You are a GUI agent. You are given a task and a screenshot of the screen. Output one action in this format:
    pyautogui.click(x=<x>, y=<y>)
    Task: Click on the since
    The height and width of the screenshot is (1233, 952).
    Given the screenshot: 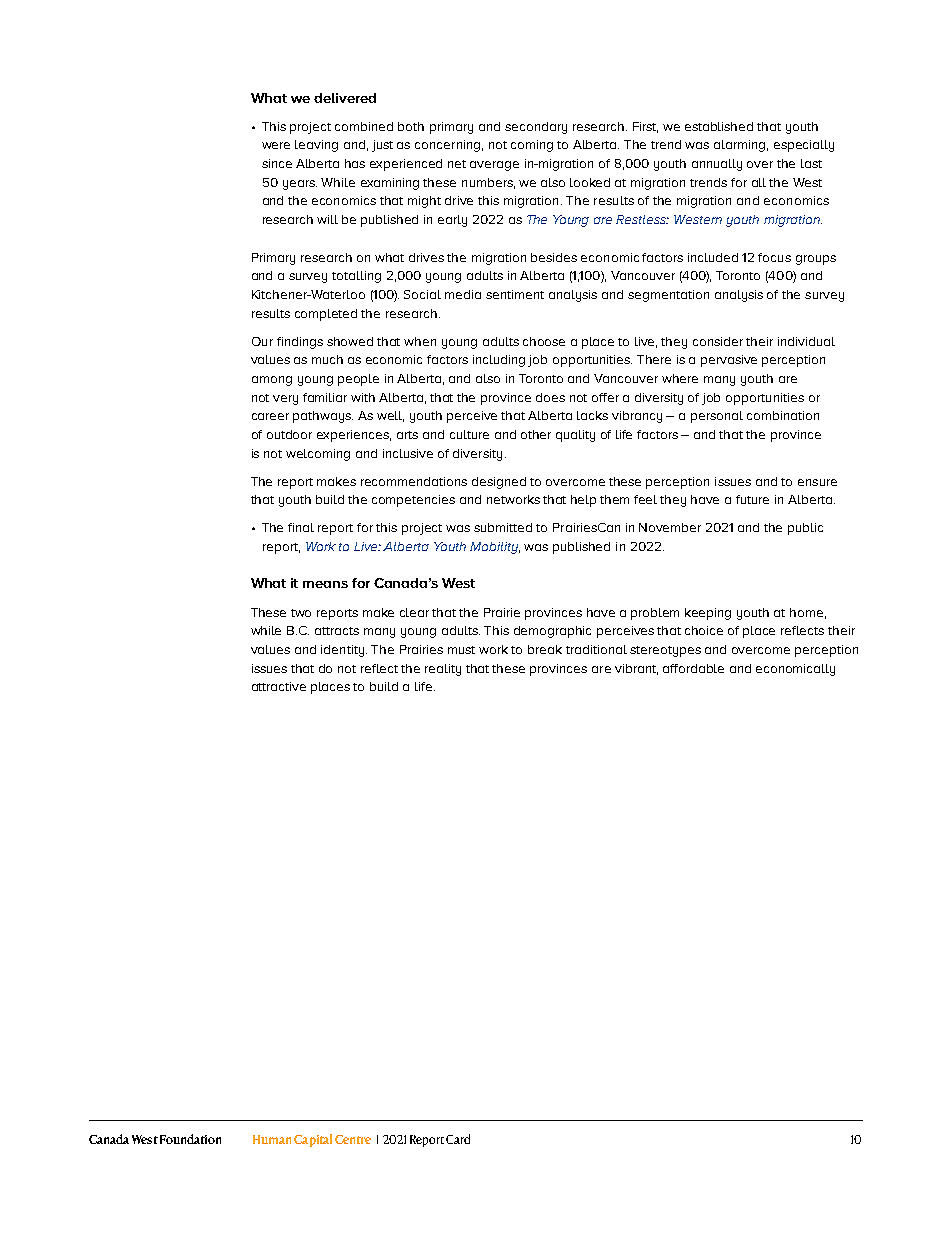 What is the action you would take?
    pyautogui.click(x=277, y=163)
